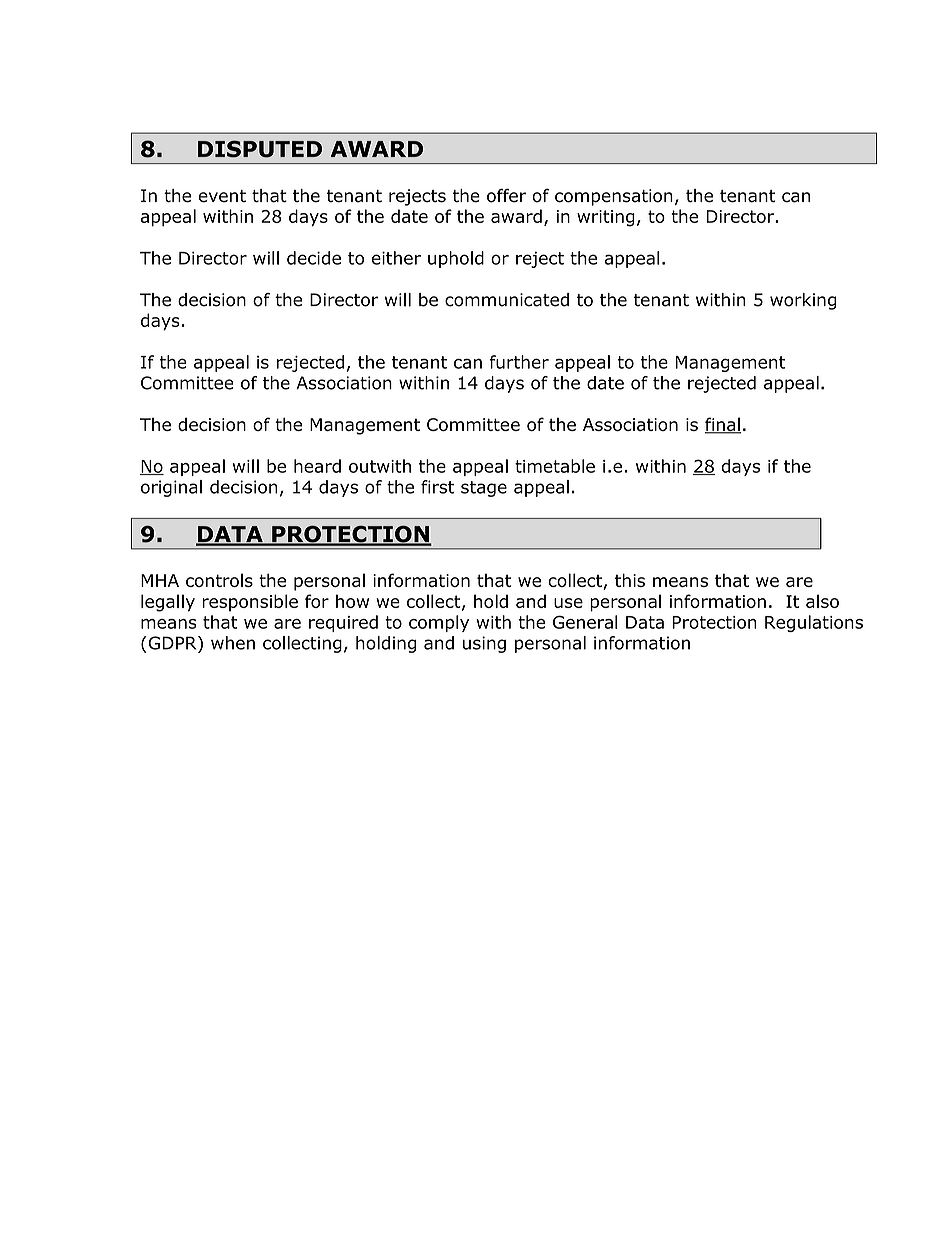 This screenshot has width=952, height=1233. What do you see at coordinates (438, 487) in the screenshot?
I see `first` at bounding box center [438, 487].
